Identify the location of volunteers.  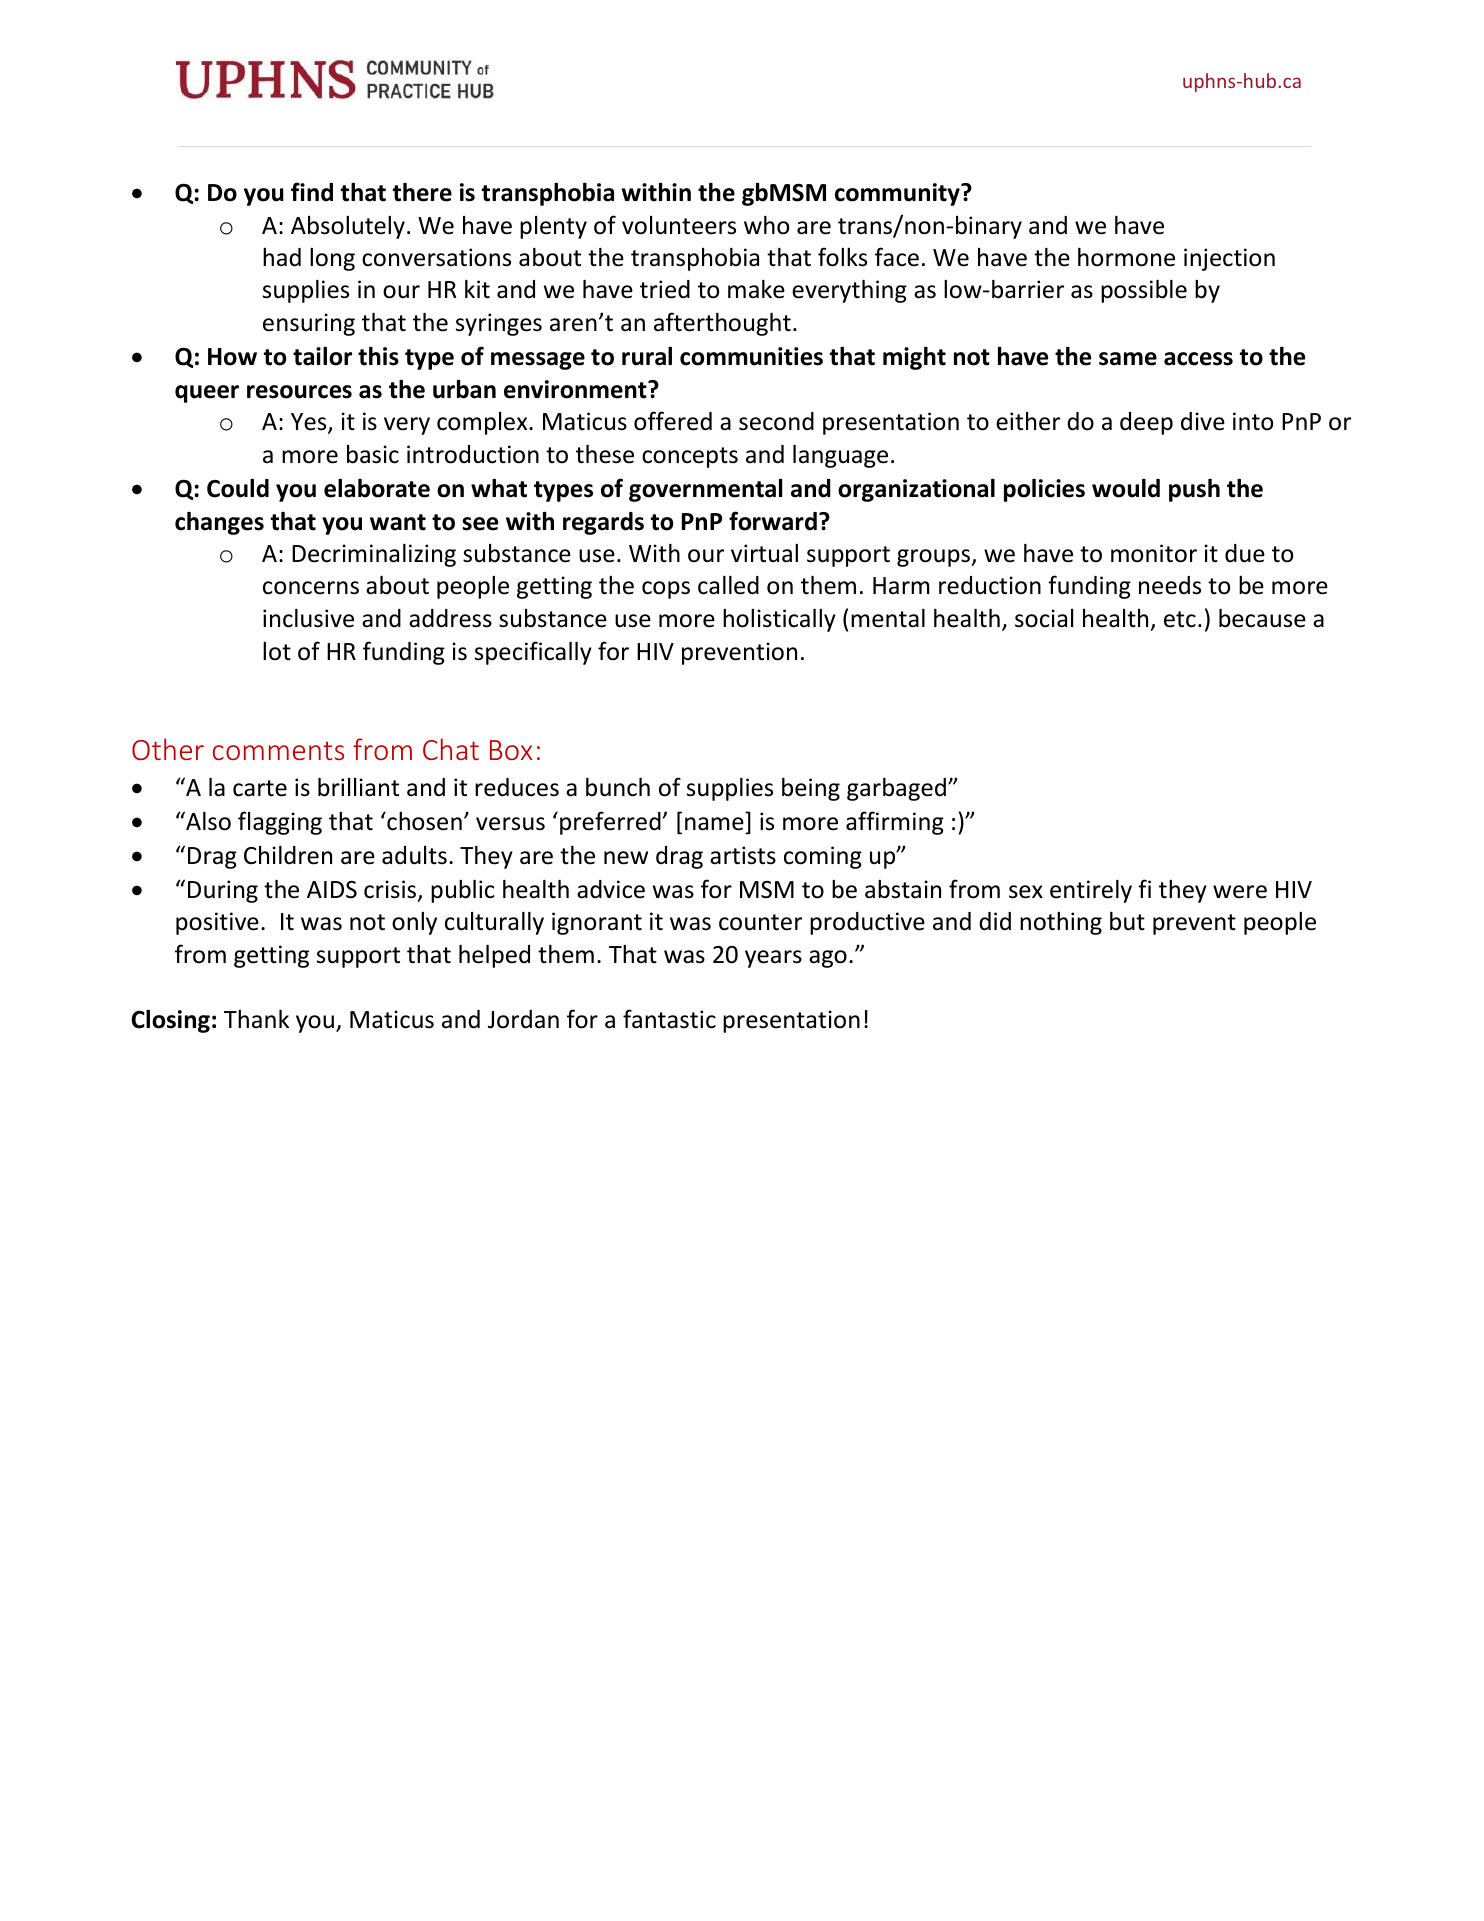
(679, 225).
